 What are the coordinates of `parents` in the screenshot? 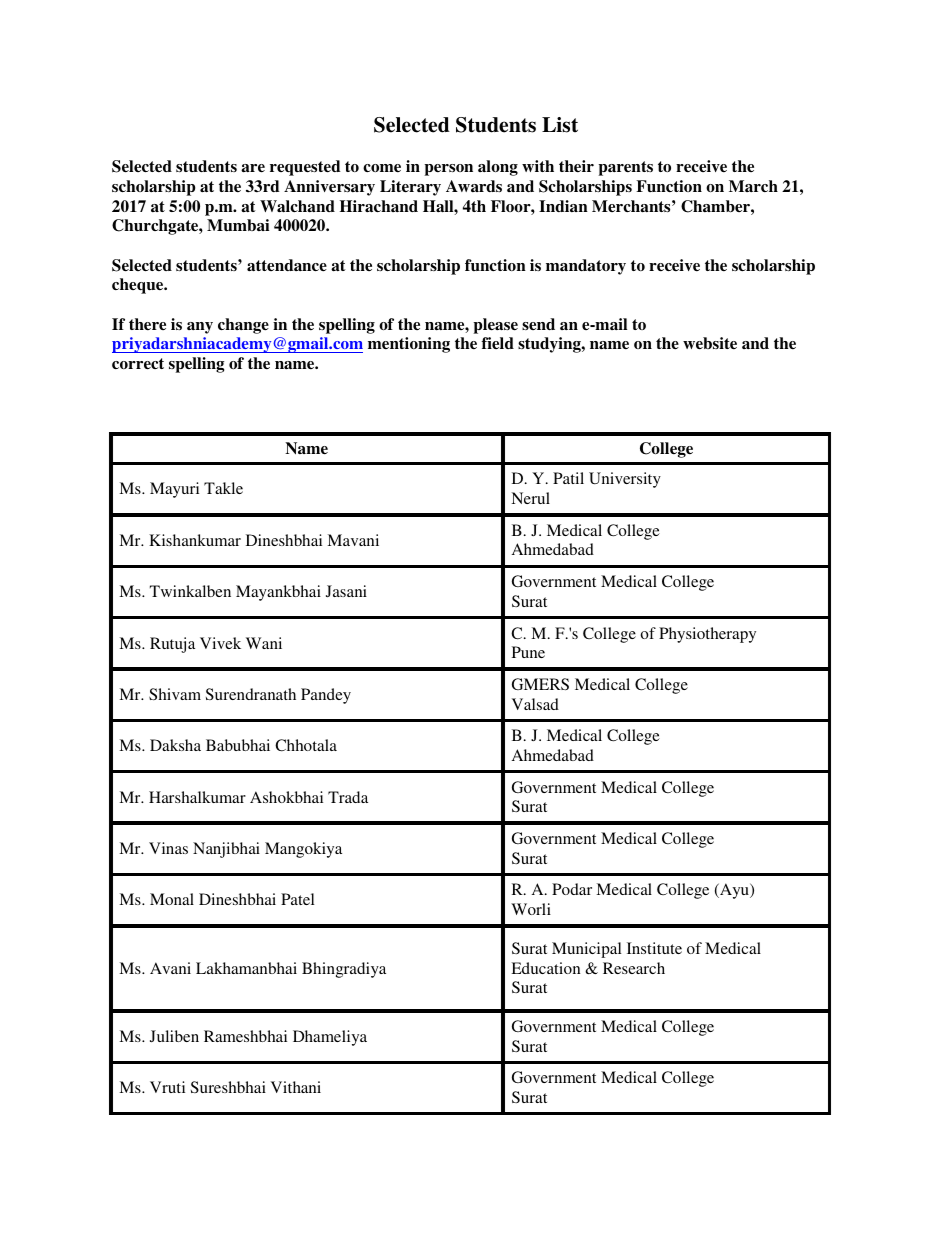 It's located at (625, 168).
